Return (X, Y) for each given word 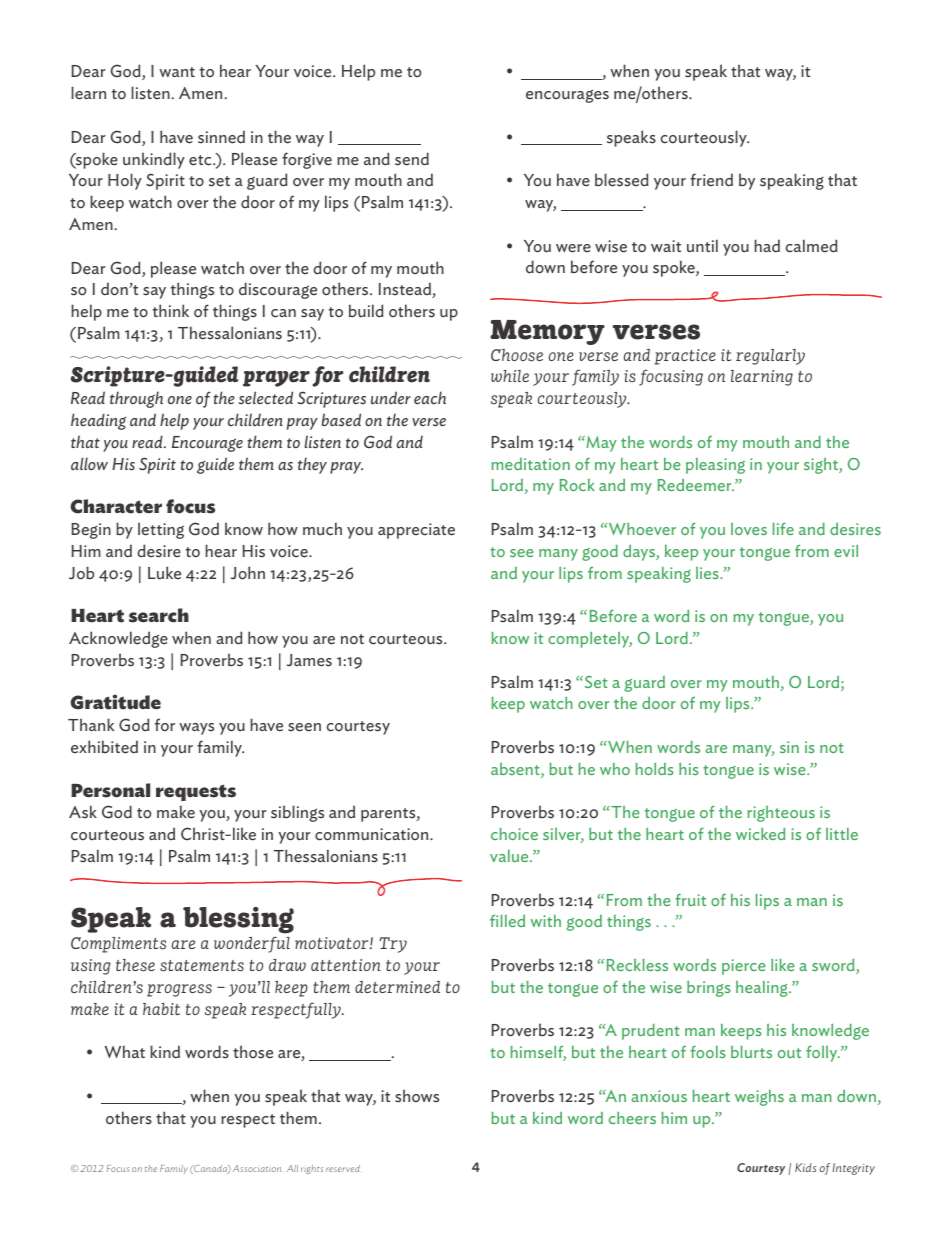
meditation (530, 464)
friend (711, 180)
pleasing (715, 466)
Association (257, 1168)
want (177, 72)
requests (196, 792)
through (136, 399)
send (412, 159)
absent (516, 770)
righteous (781, 814)
